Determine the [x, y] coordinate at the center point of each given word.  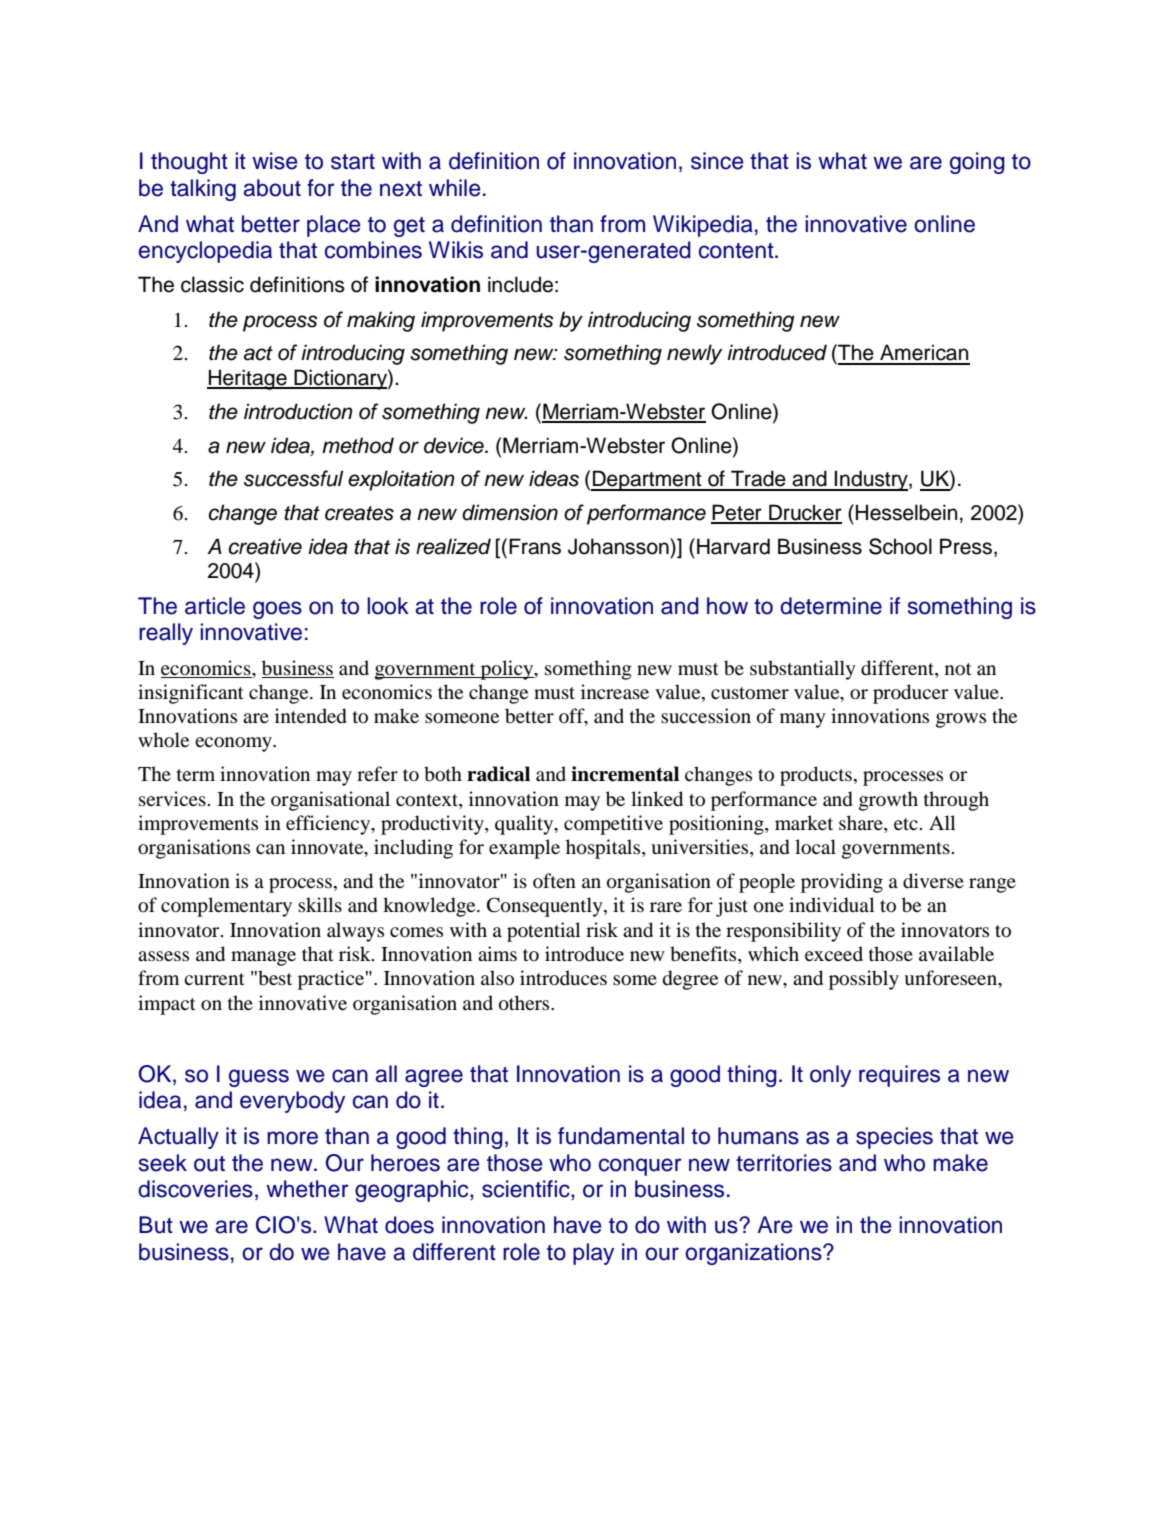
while [455, 188]
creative [265, 546]
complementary [226, 907]
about [272, 188]
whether [307, 1189]
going [977, 163]
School [900, 546]
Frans [535, 546]
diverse [933, 881]
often [554, 881]
